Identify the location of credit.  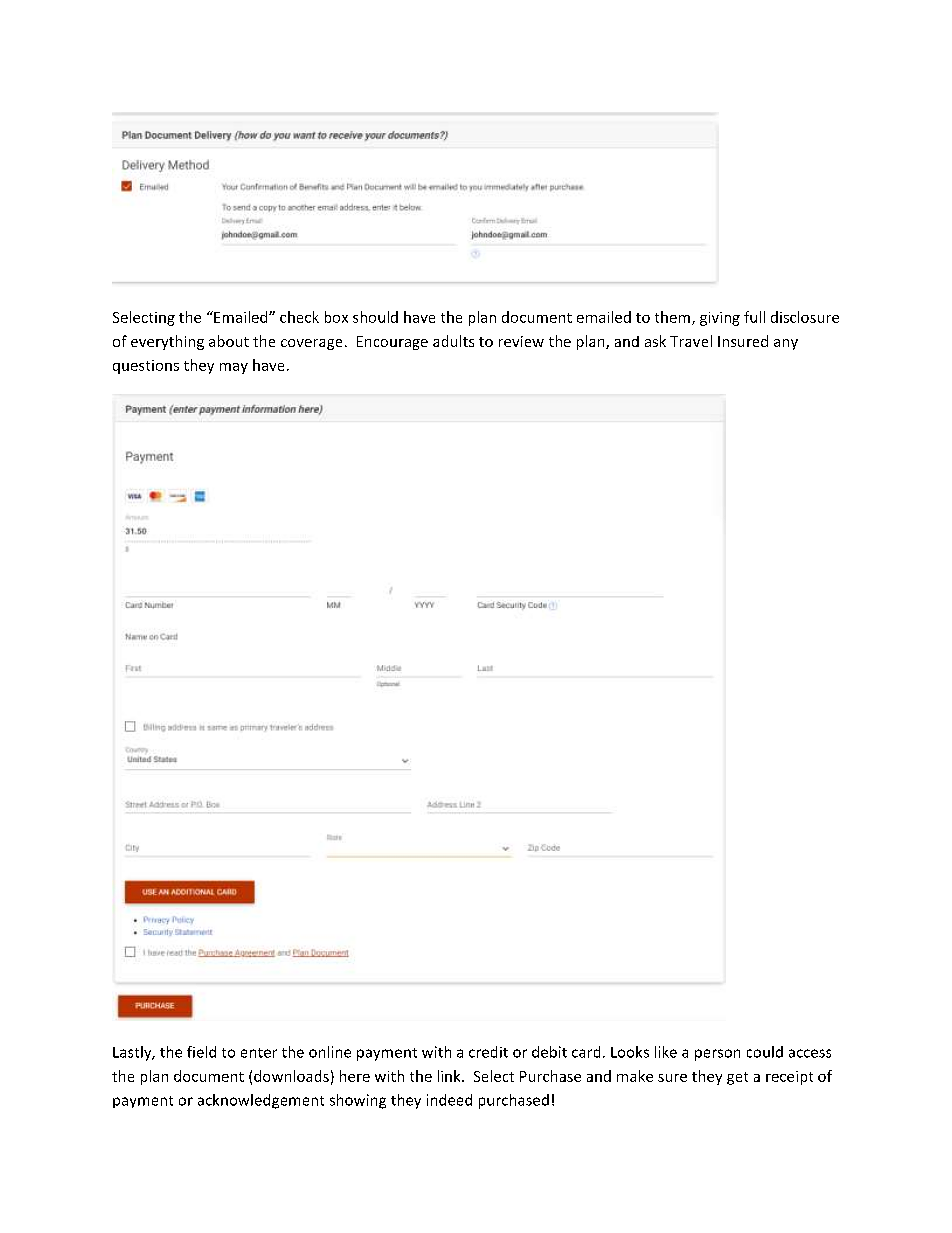
(488, 1052).
